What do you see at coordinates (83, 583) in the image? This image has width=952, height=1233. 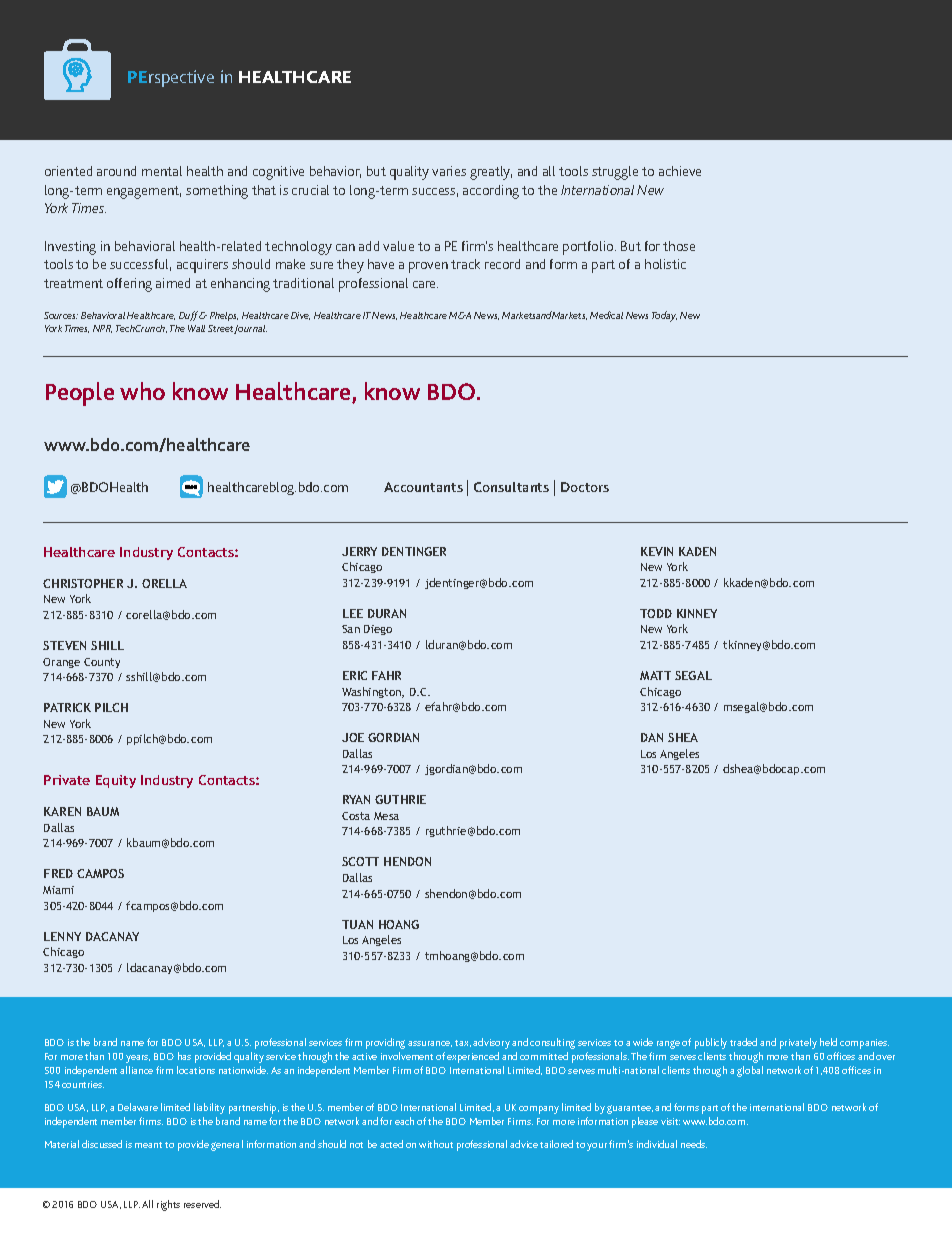 I see `CHRISTOPHER` at bounding box center [83, 583].
